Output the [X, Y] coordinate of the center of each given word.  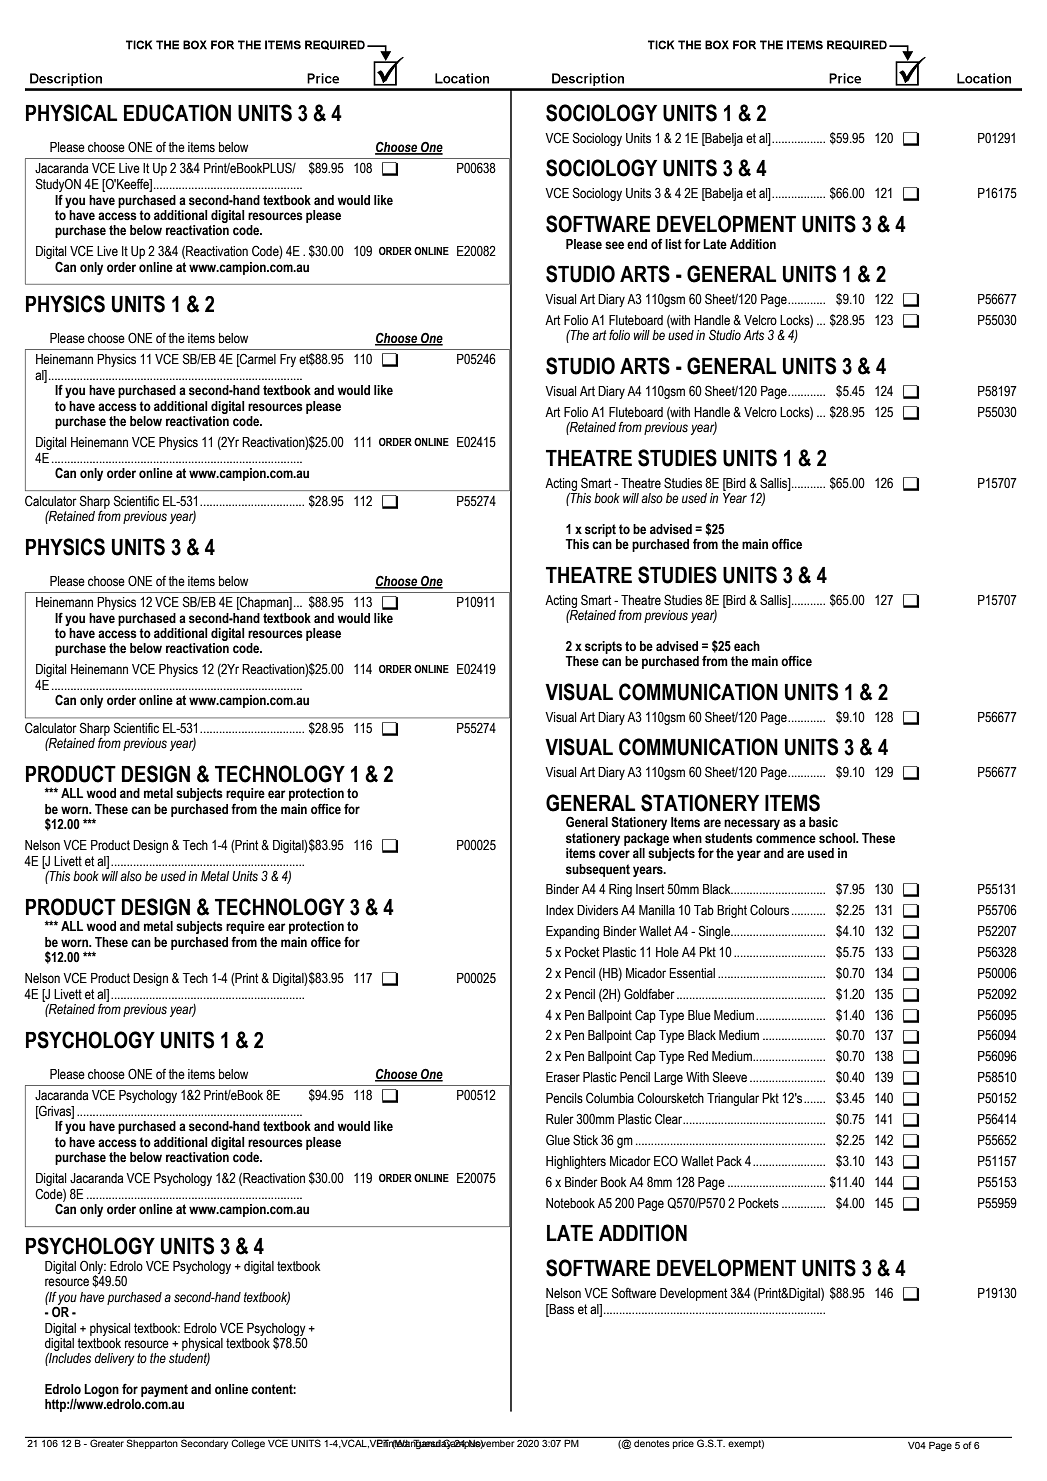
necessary [752, 824]
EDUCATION [177, 113]
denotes [652, 1443]
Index [560, 910]
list [673, 244]
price [683, 1444]
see [614, 245]
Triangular [733, 1099]
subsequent [598, 870]
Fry [288, 360]
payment [164, 1390]
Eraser [563, 1077]
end [637, 244]
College [248, 1443]
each [747, 646]
